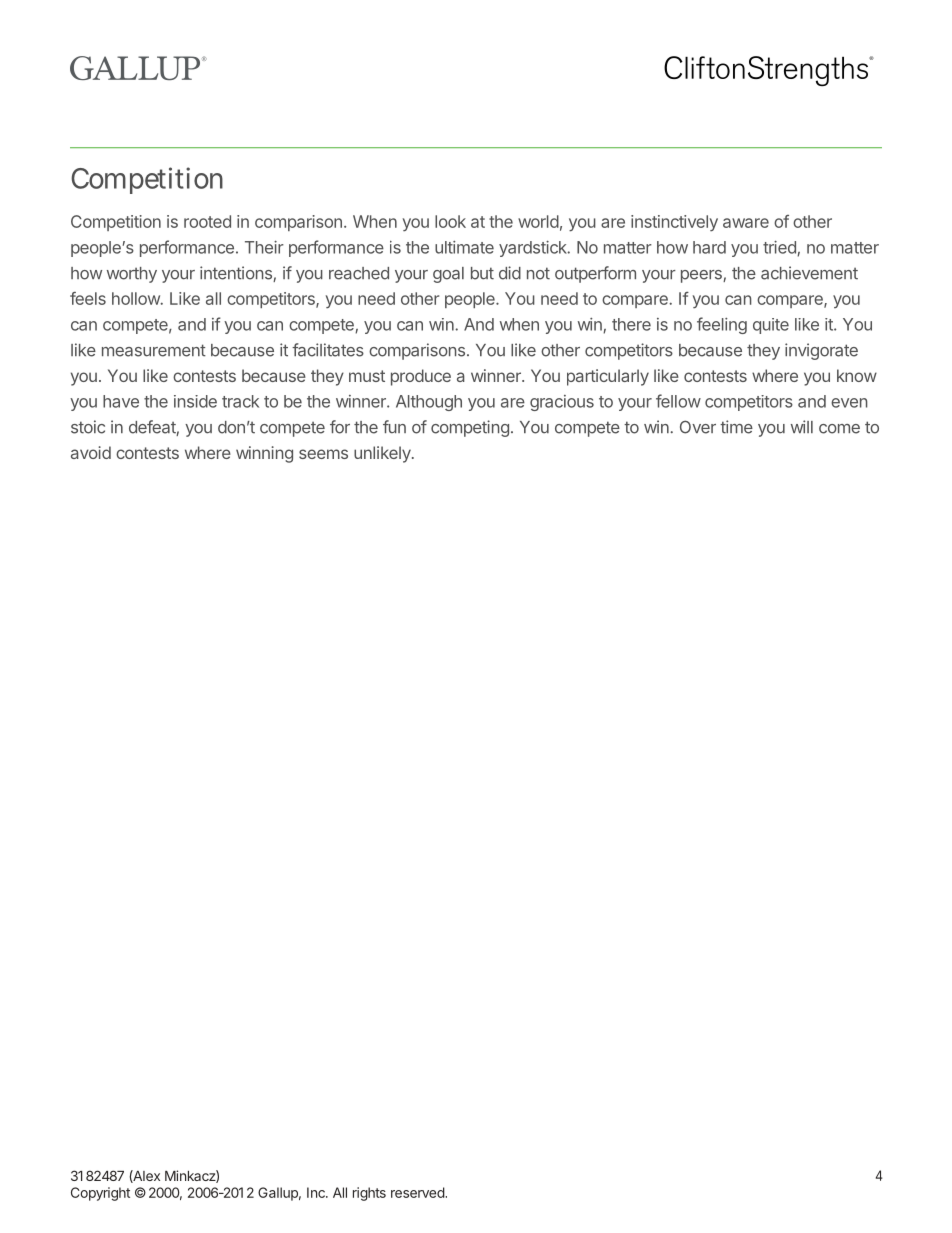 This screenshot has height=1233, width=952. Describe the element at coordinates (207, 221) in the screenshot. I see `rooted` at that location.
